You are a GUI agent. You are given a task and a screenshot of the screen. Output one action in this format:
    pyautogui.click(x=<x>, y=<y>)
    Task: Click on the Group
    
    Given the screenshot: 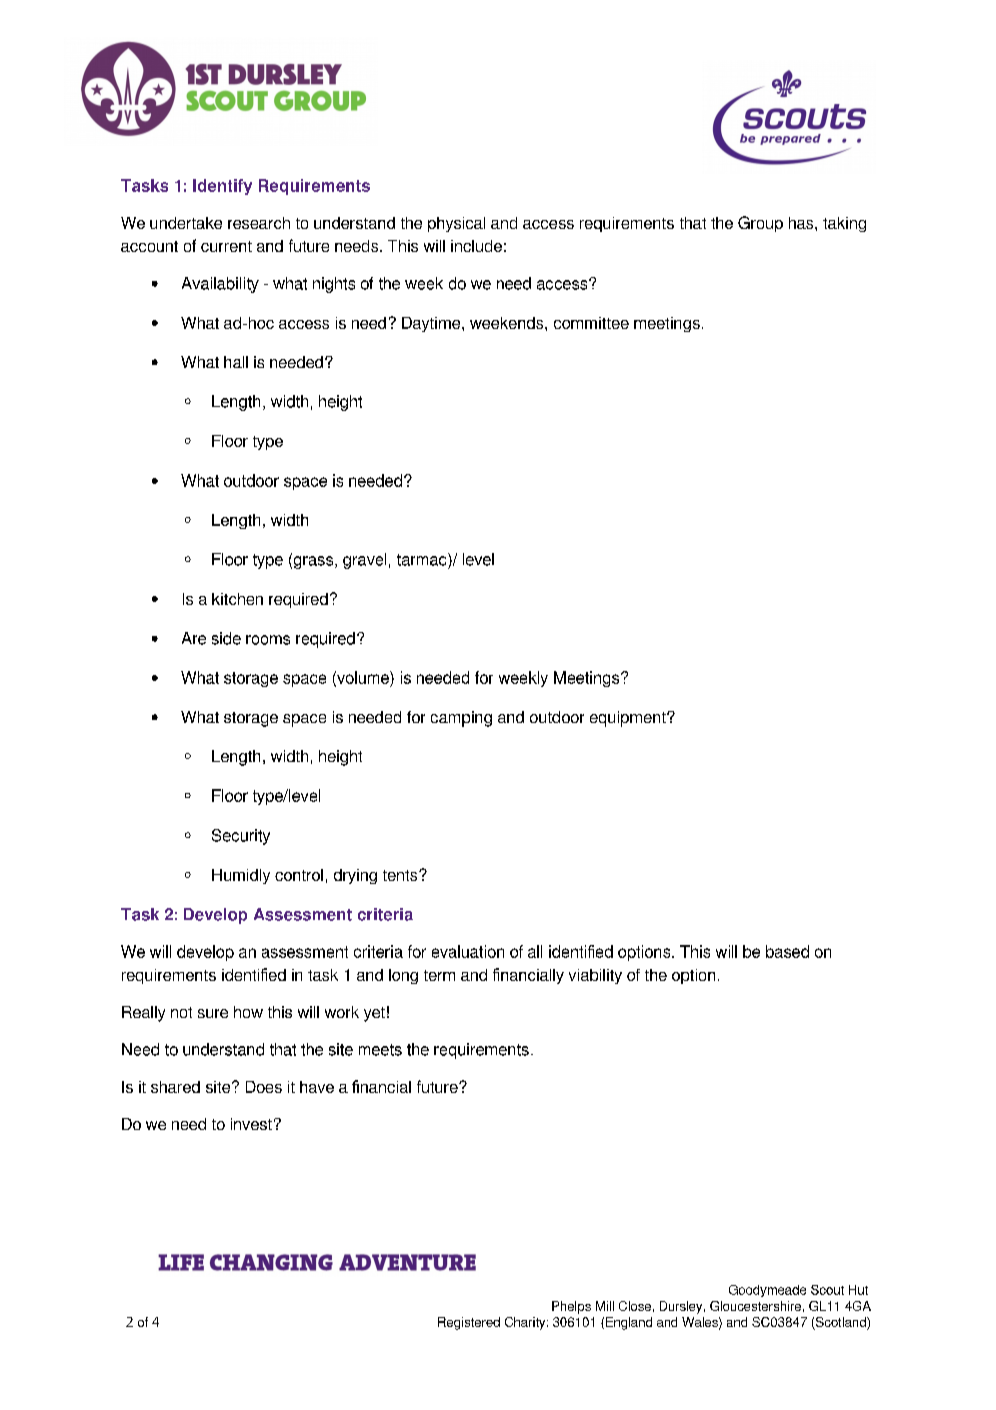 What is the action you would take?
    pyautogui.click(x=760, y=224)
